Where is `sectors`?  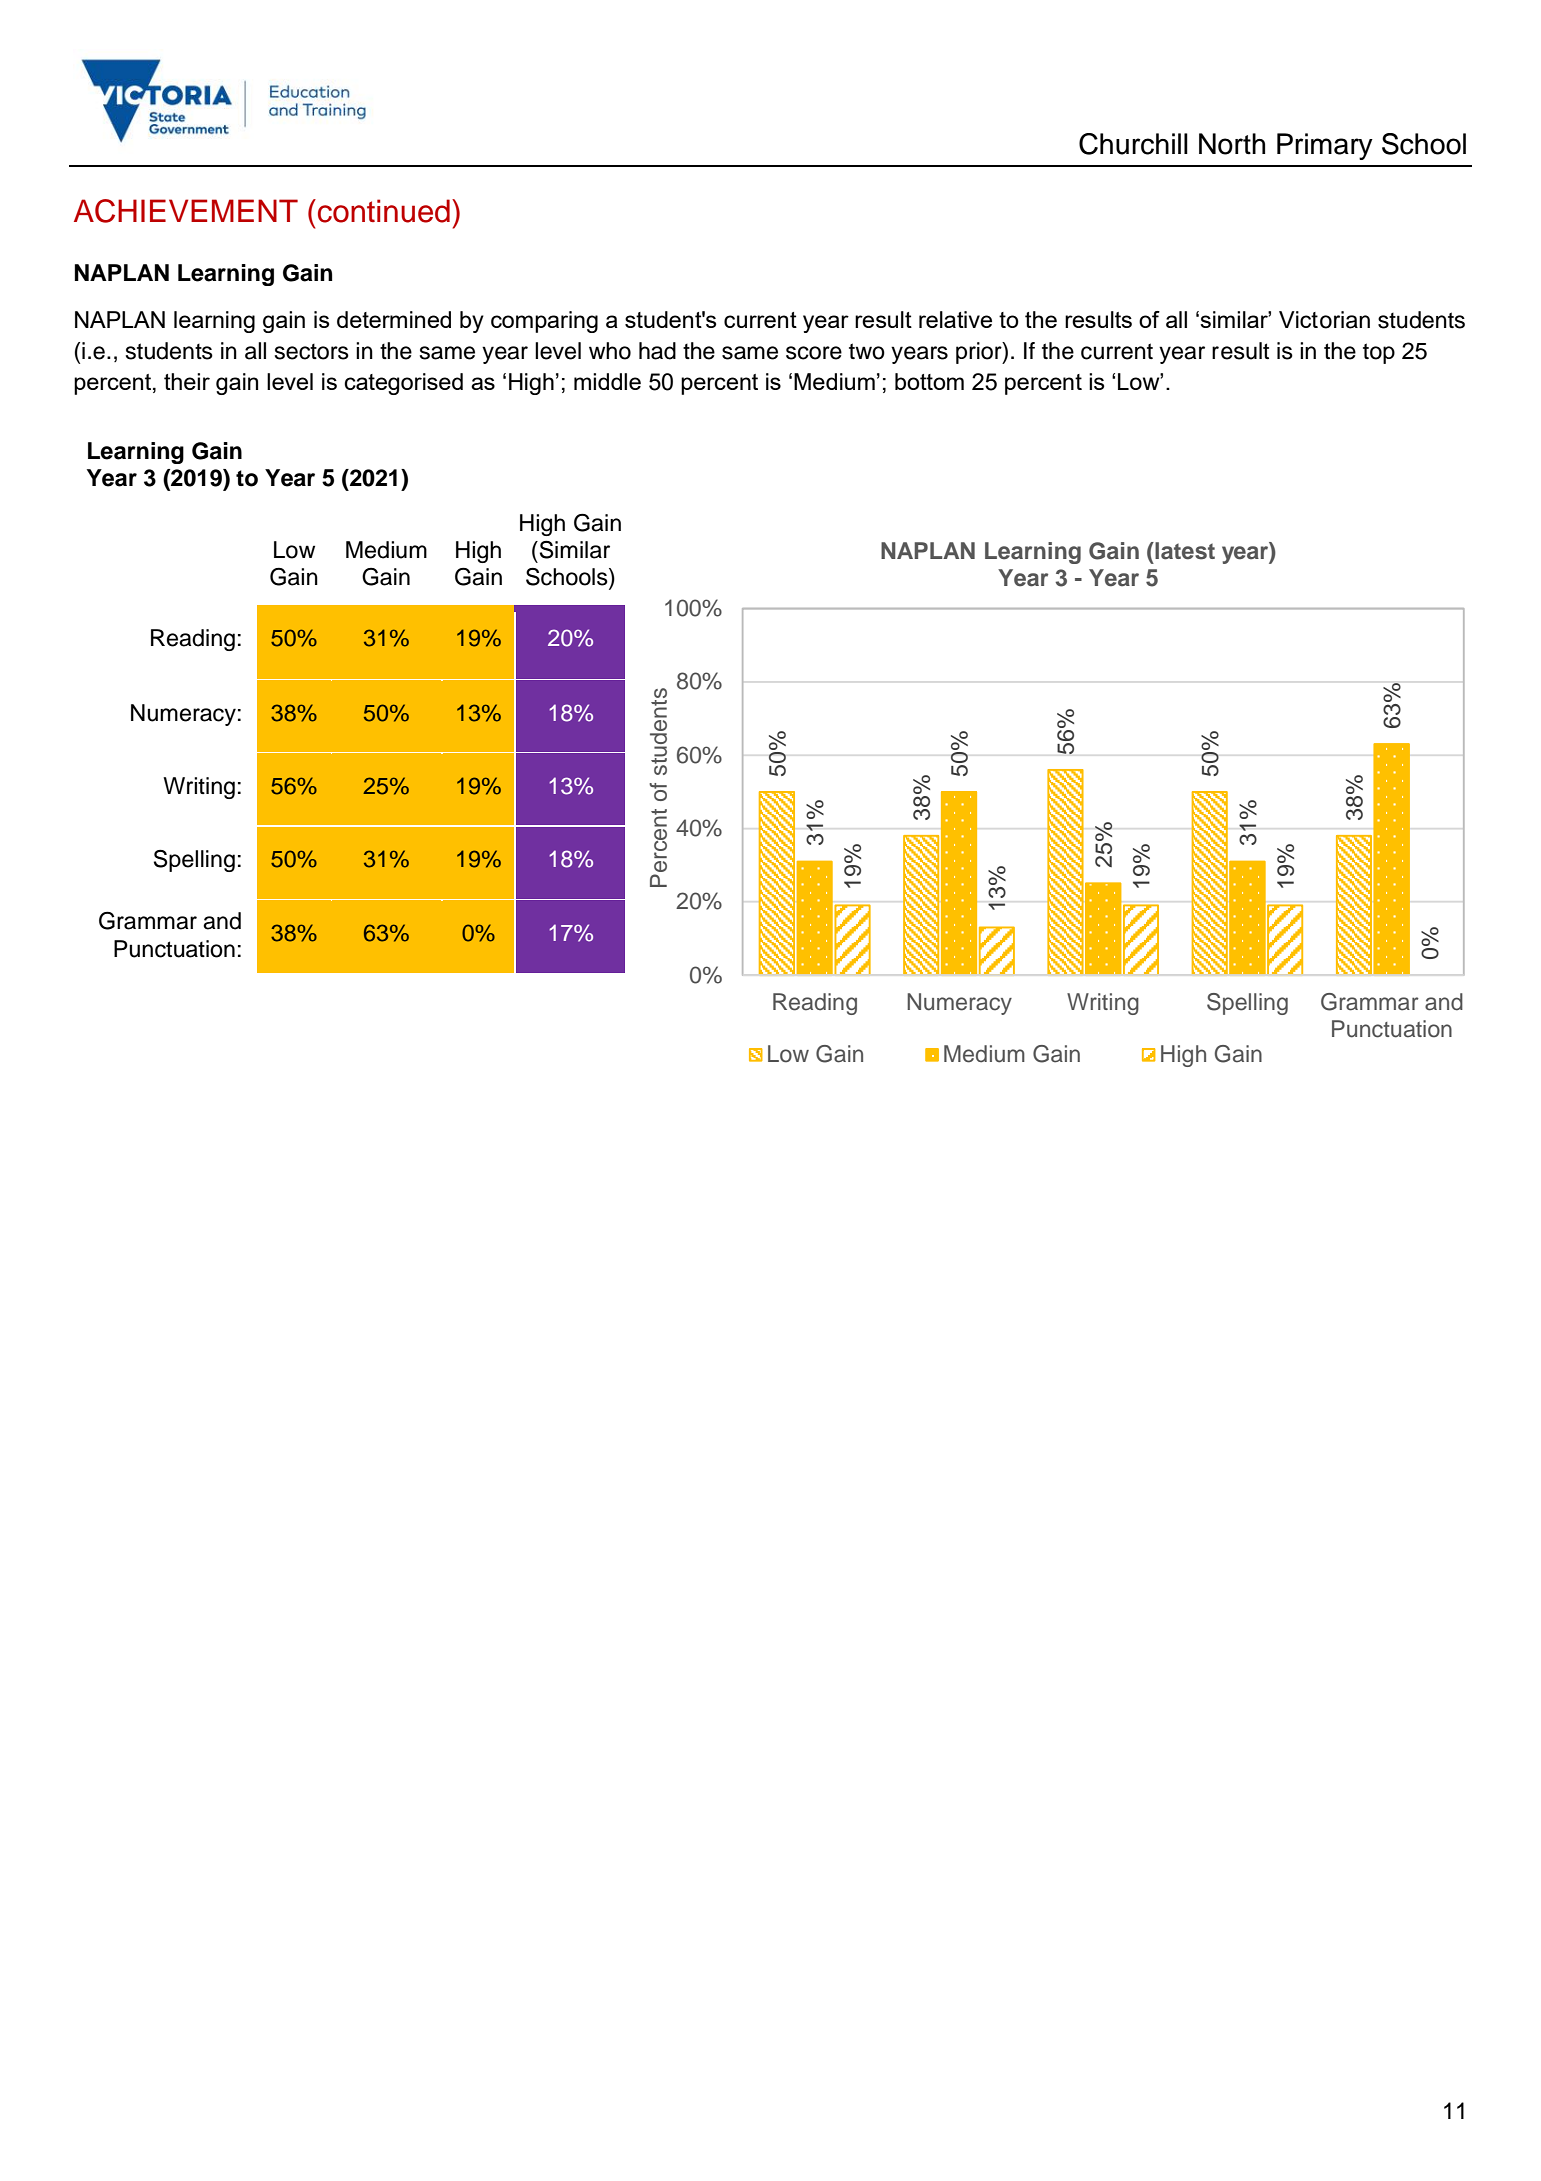 sectors is located at coordinates (312, 352).
